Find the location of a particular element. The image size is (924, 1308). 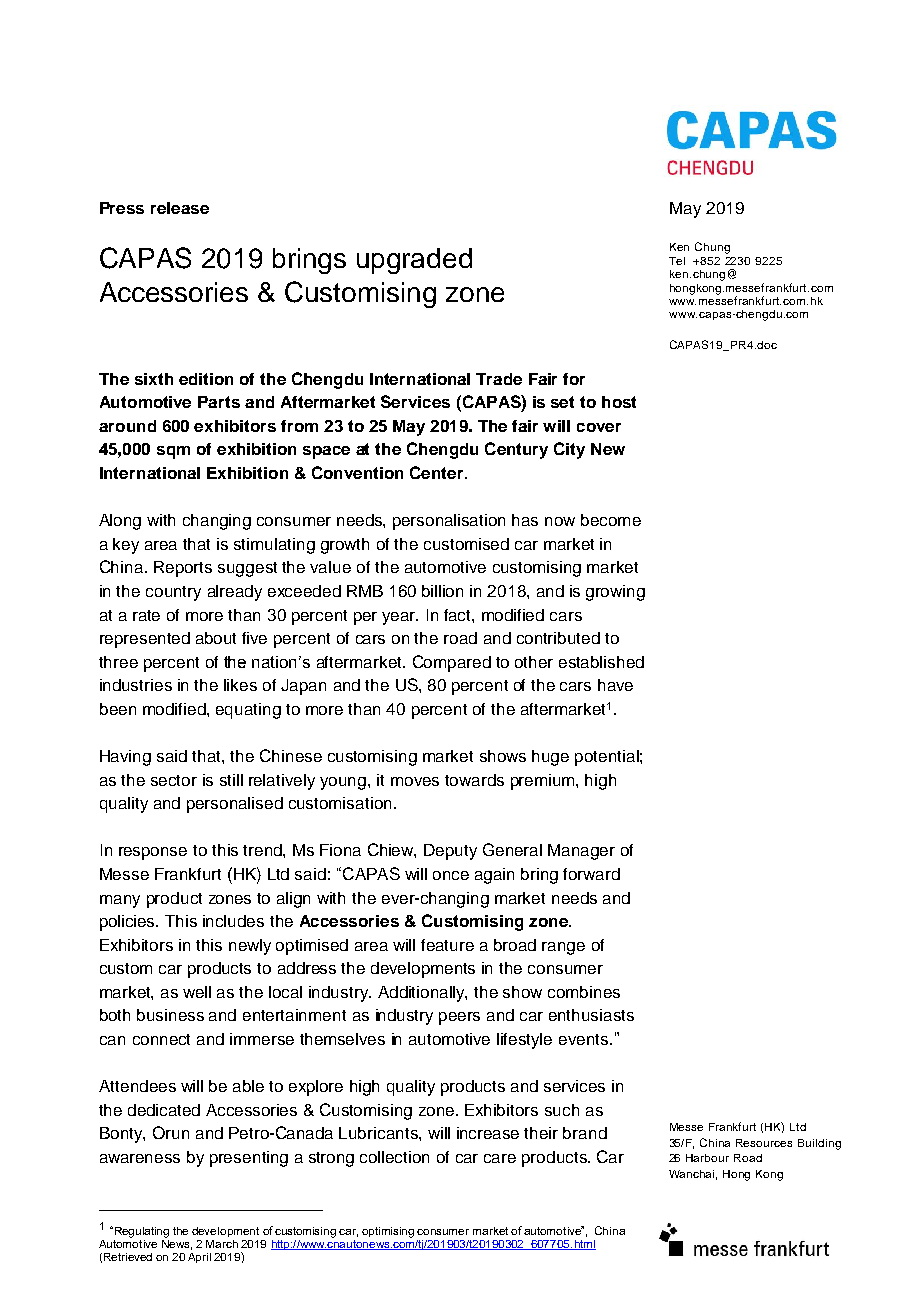

includes is located at coordinates (233, 921).
